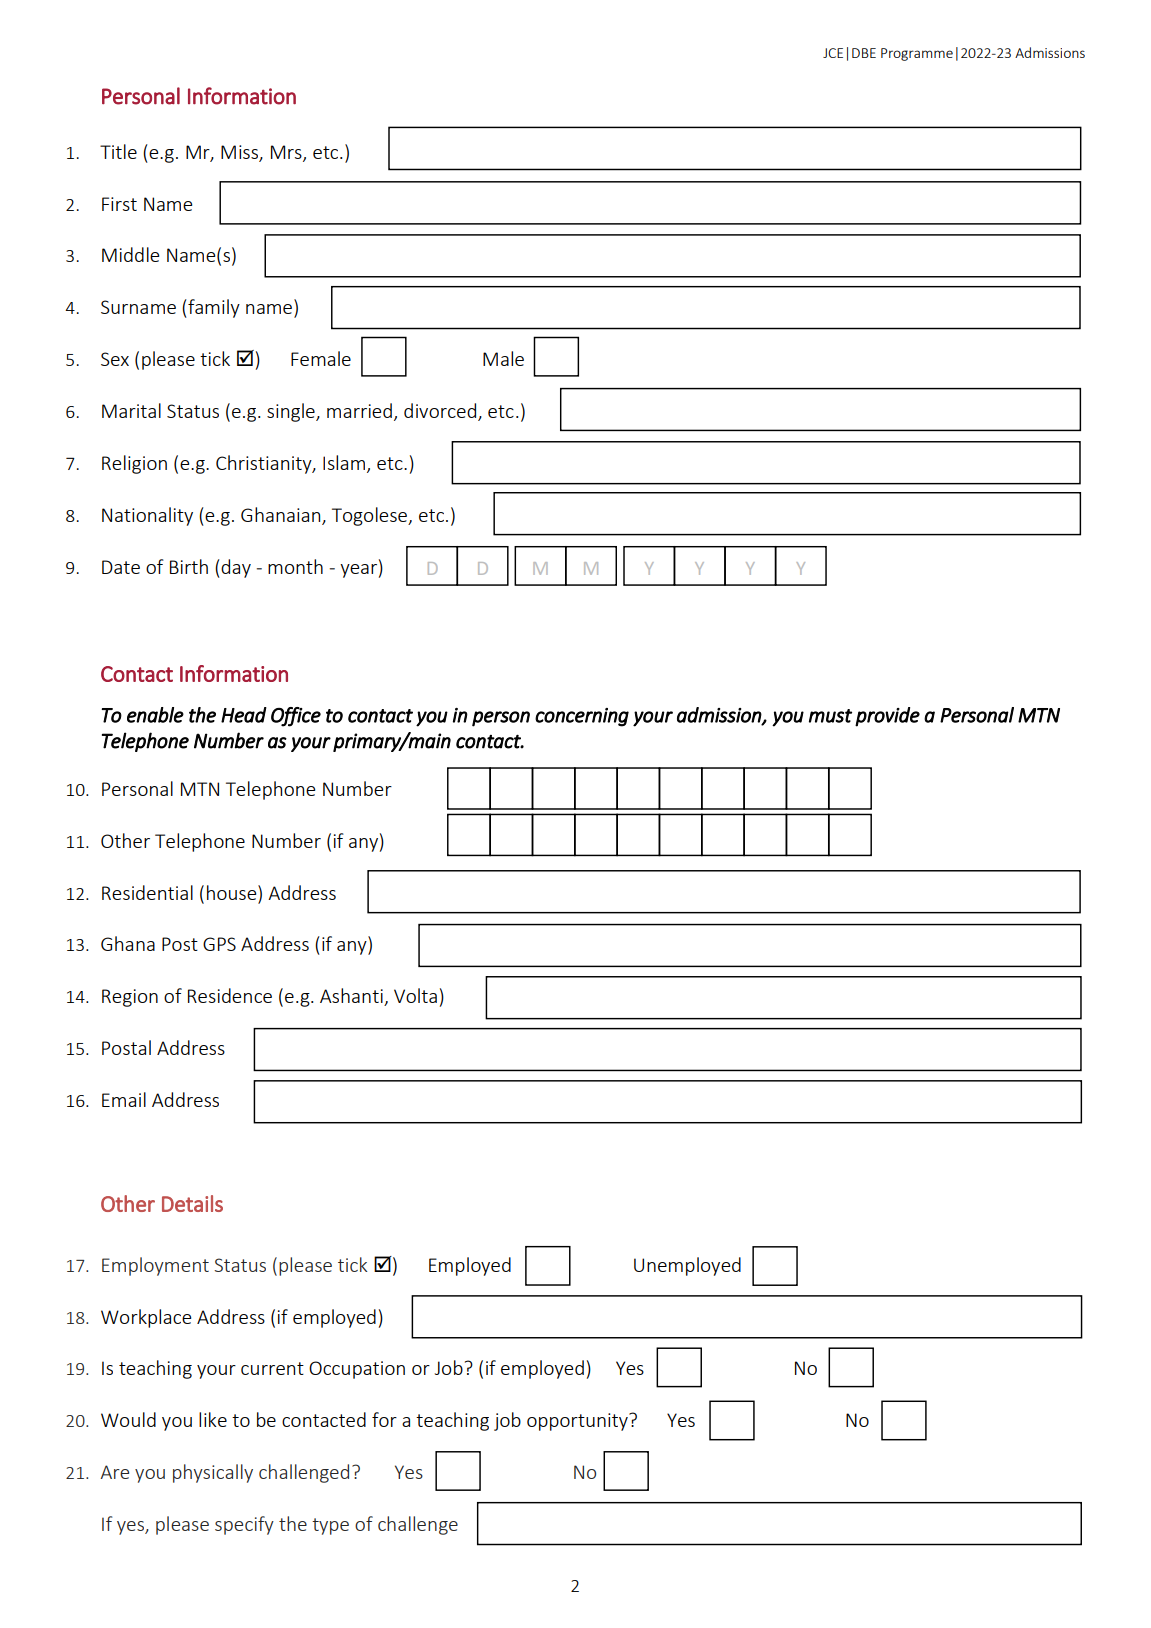 The width and height of the image is (1151, 1628). Describe the element at coordinates (357, 1370) in the image. I see `Occupation` at that location.
